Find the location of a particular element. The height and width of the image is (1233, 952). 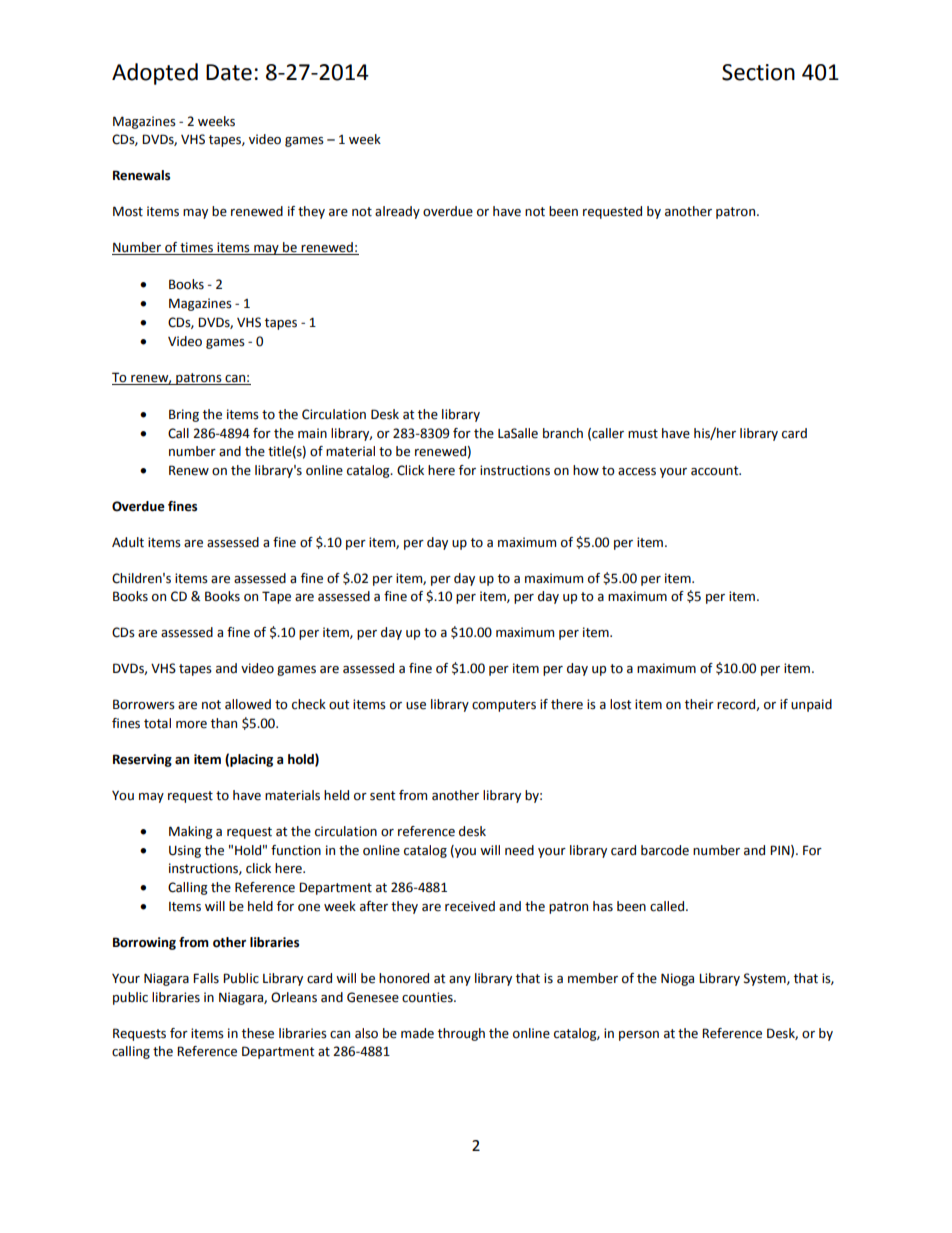

any is located at coordinates (460, 981).
